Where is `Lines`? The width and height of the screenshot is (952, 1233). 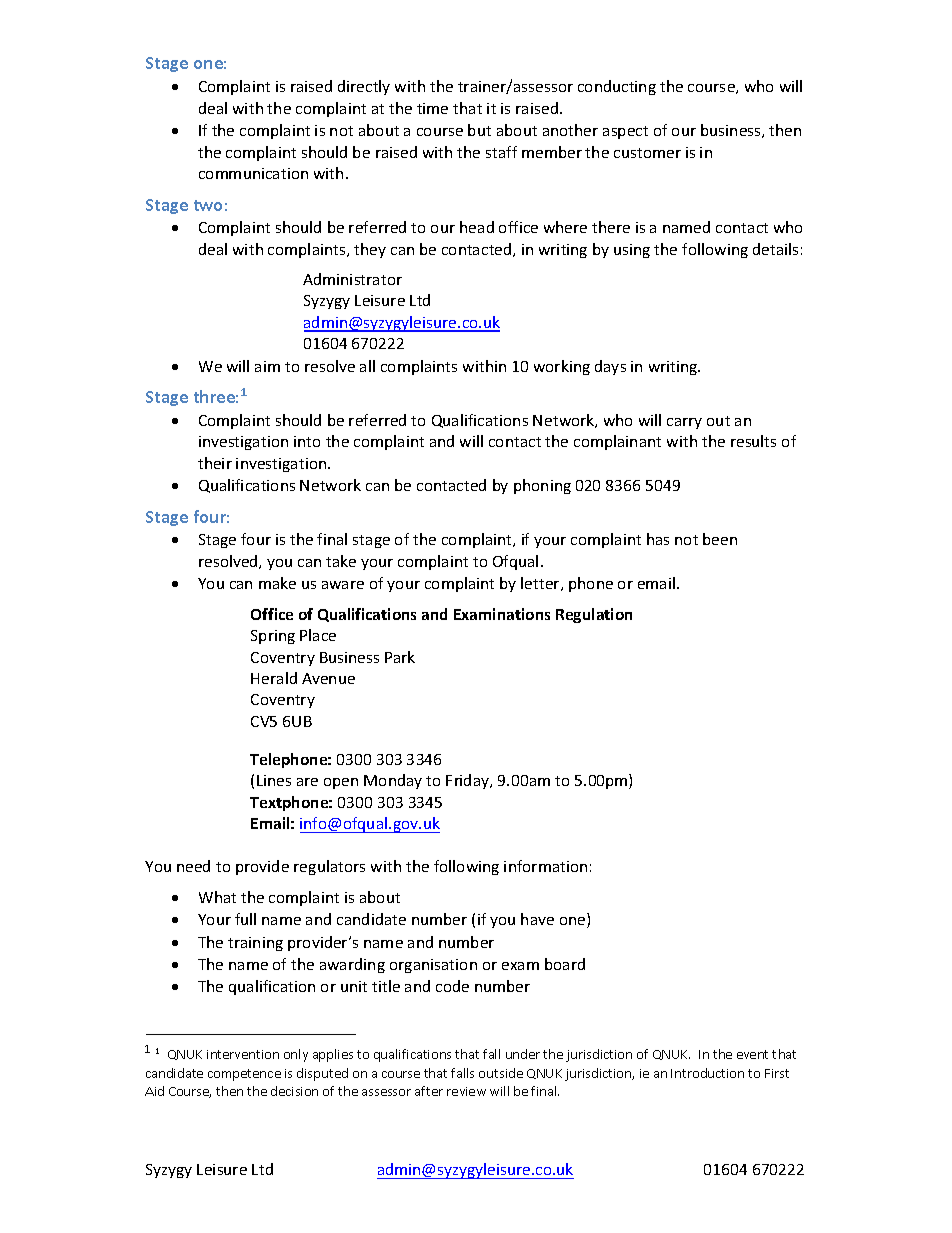
Lines is located at coordinates (274, 780).
